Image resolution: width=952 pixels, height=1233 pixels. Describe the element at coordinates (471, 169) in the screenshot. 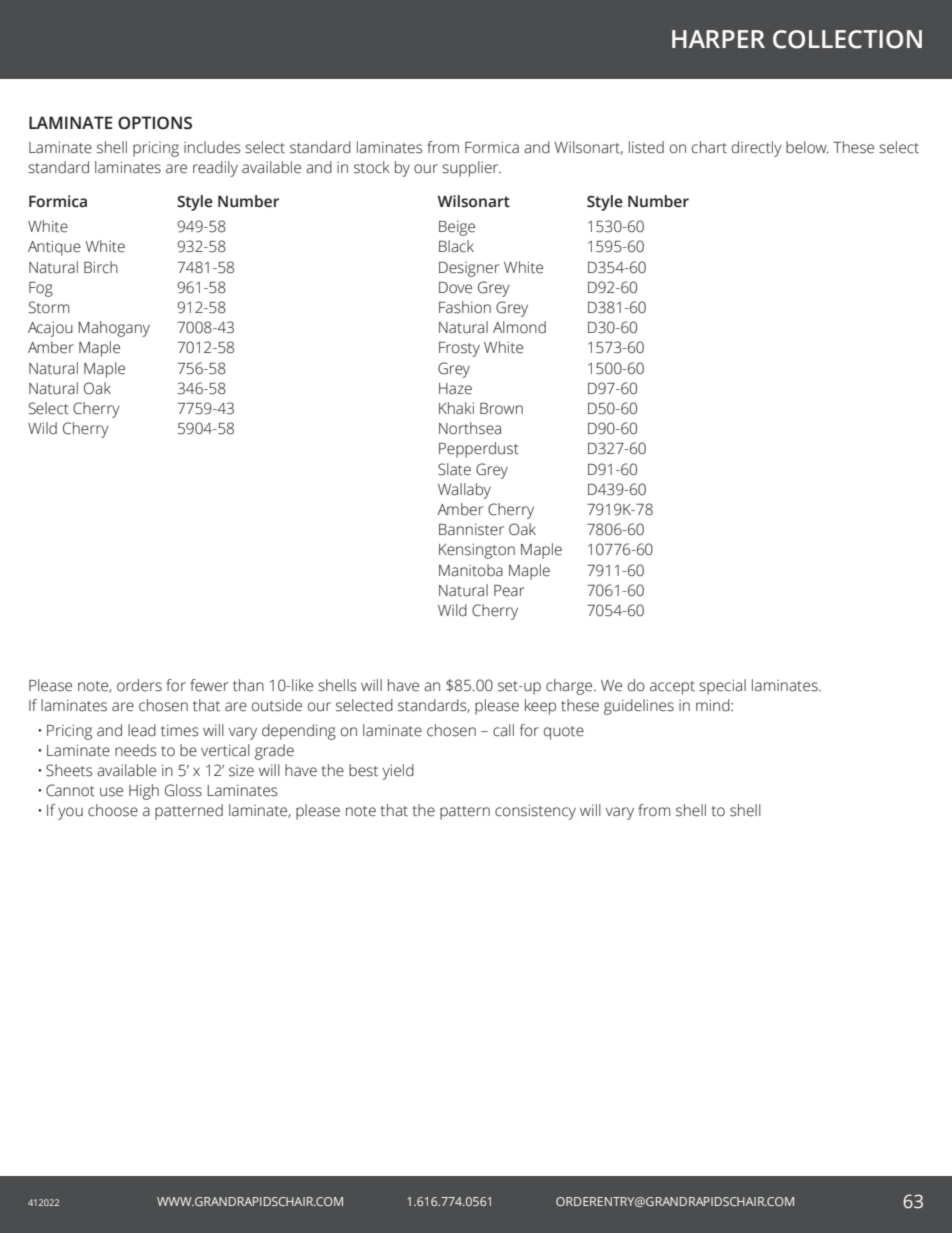

I see `supplier` at that location.
